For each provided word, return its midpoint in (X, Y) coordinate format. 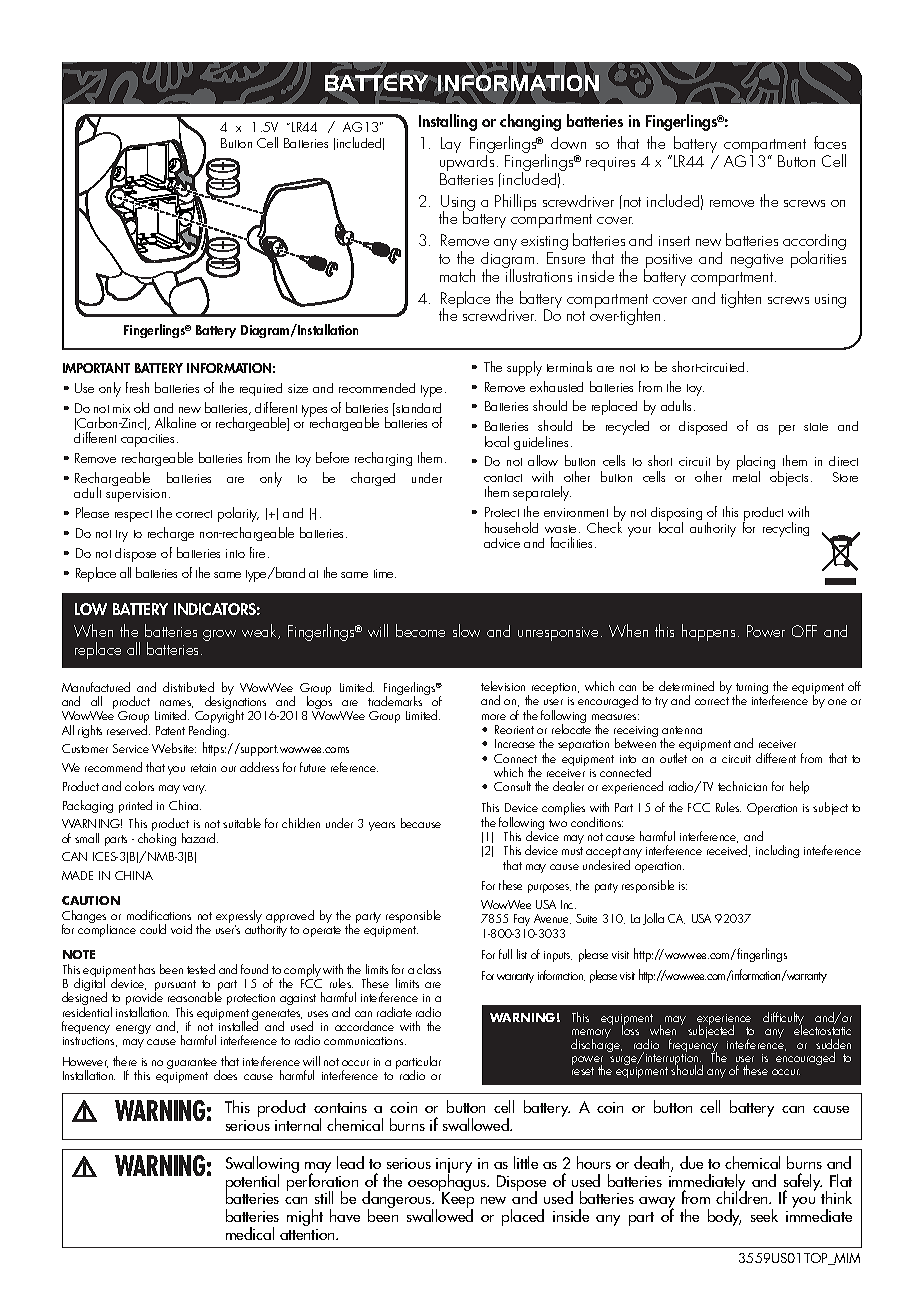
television (503, 686)
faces (830, 142)
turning (752, 690)
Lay (451, 145)
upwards (467, 163)
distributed (188, 687)
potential (252, 1184)
